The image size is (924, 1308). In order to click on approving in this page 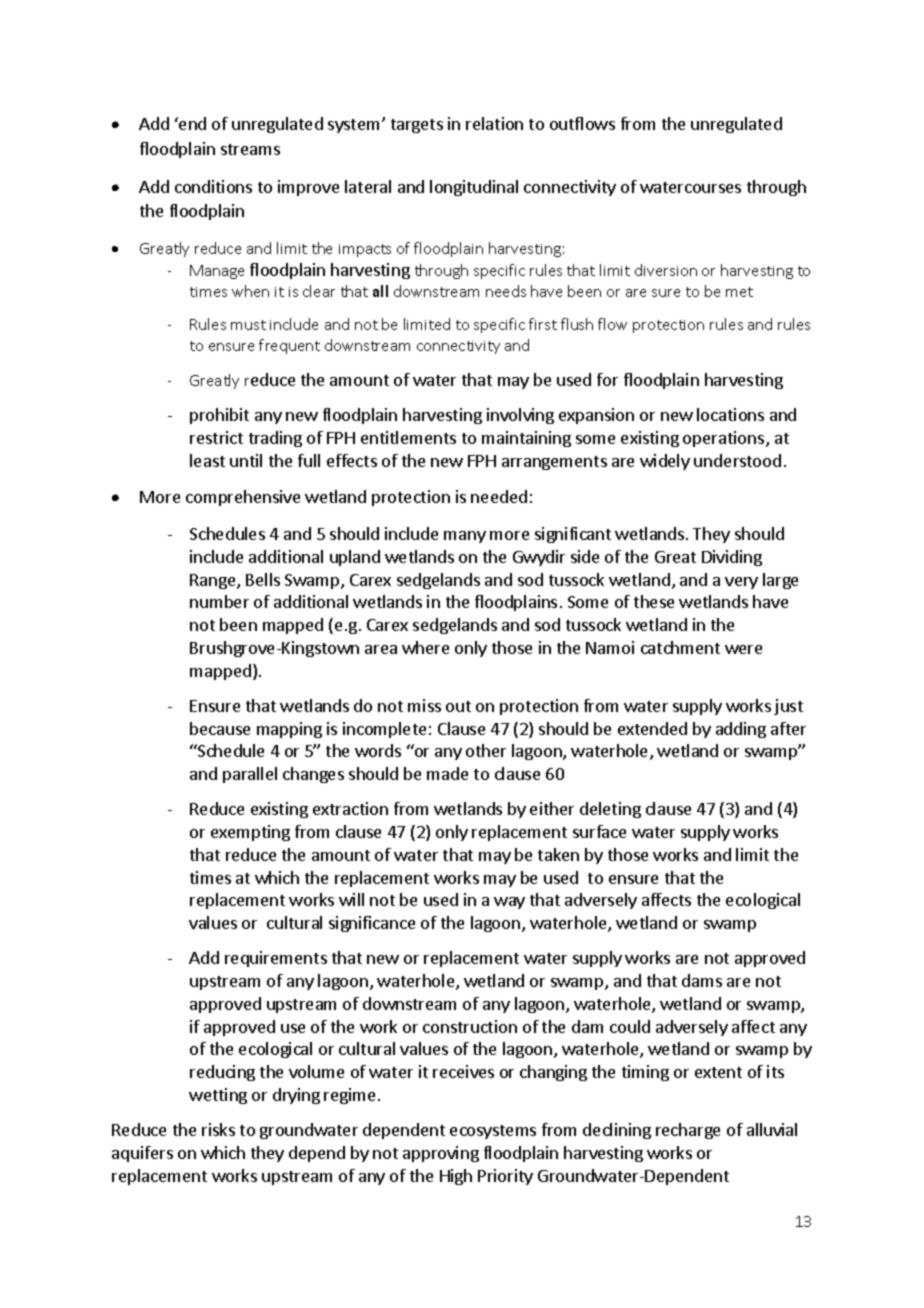, I will do `click(441, 1154)`.
